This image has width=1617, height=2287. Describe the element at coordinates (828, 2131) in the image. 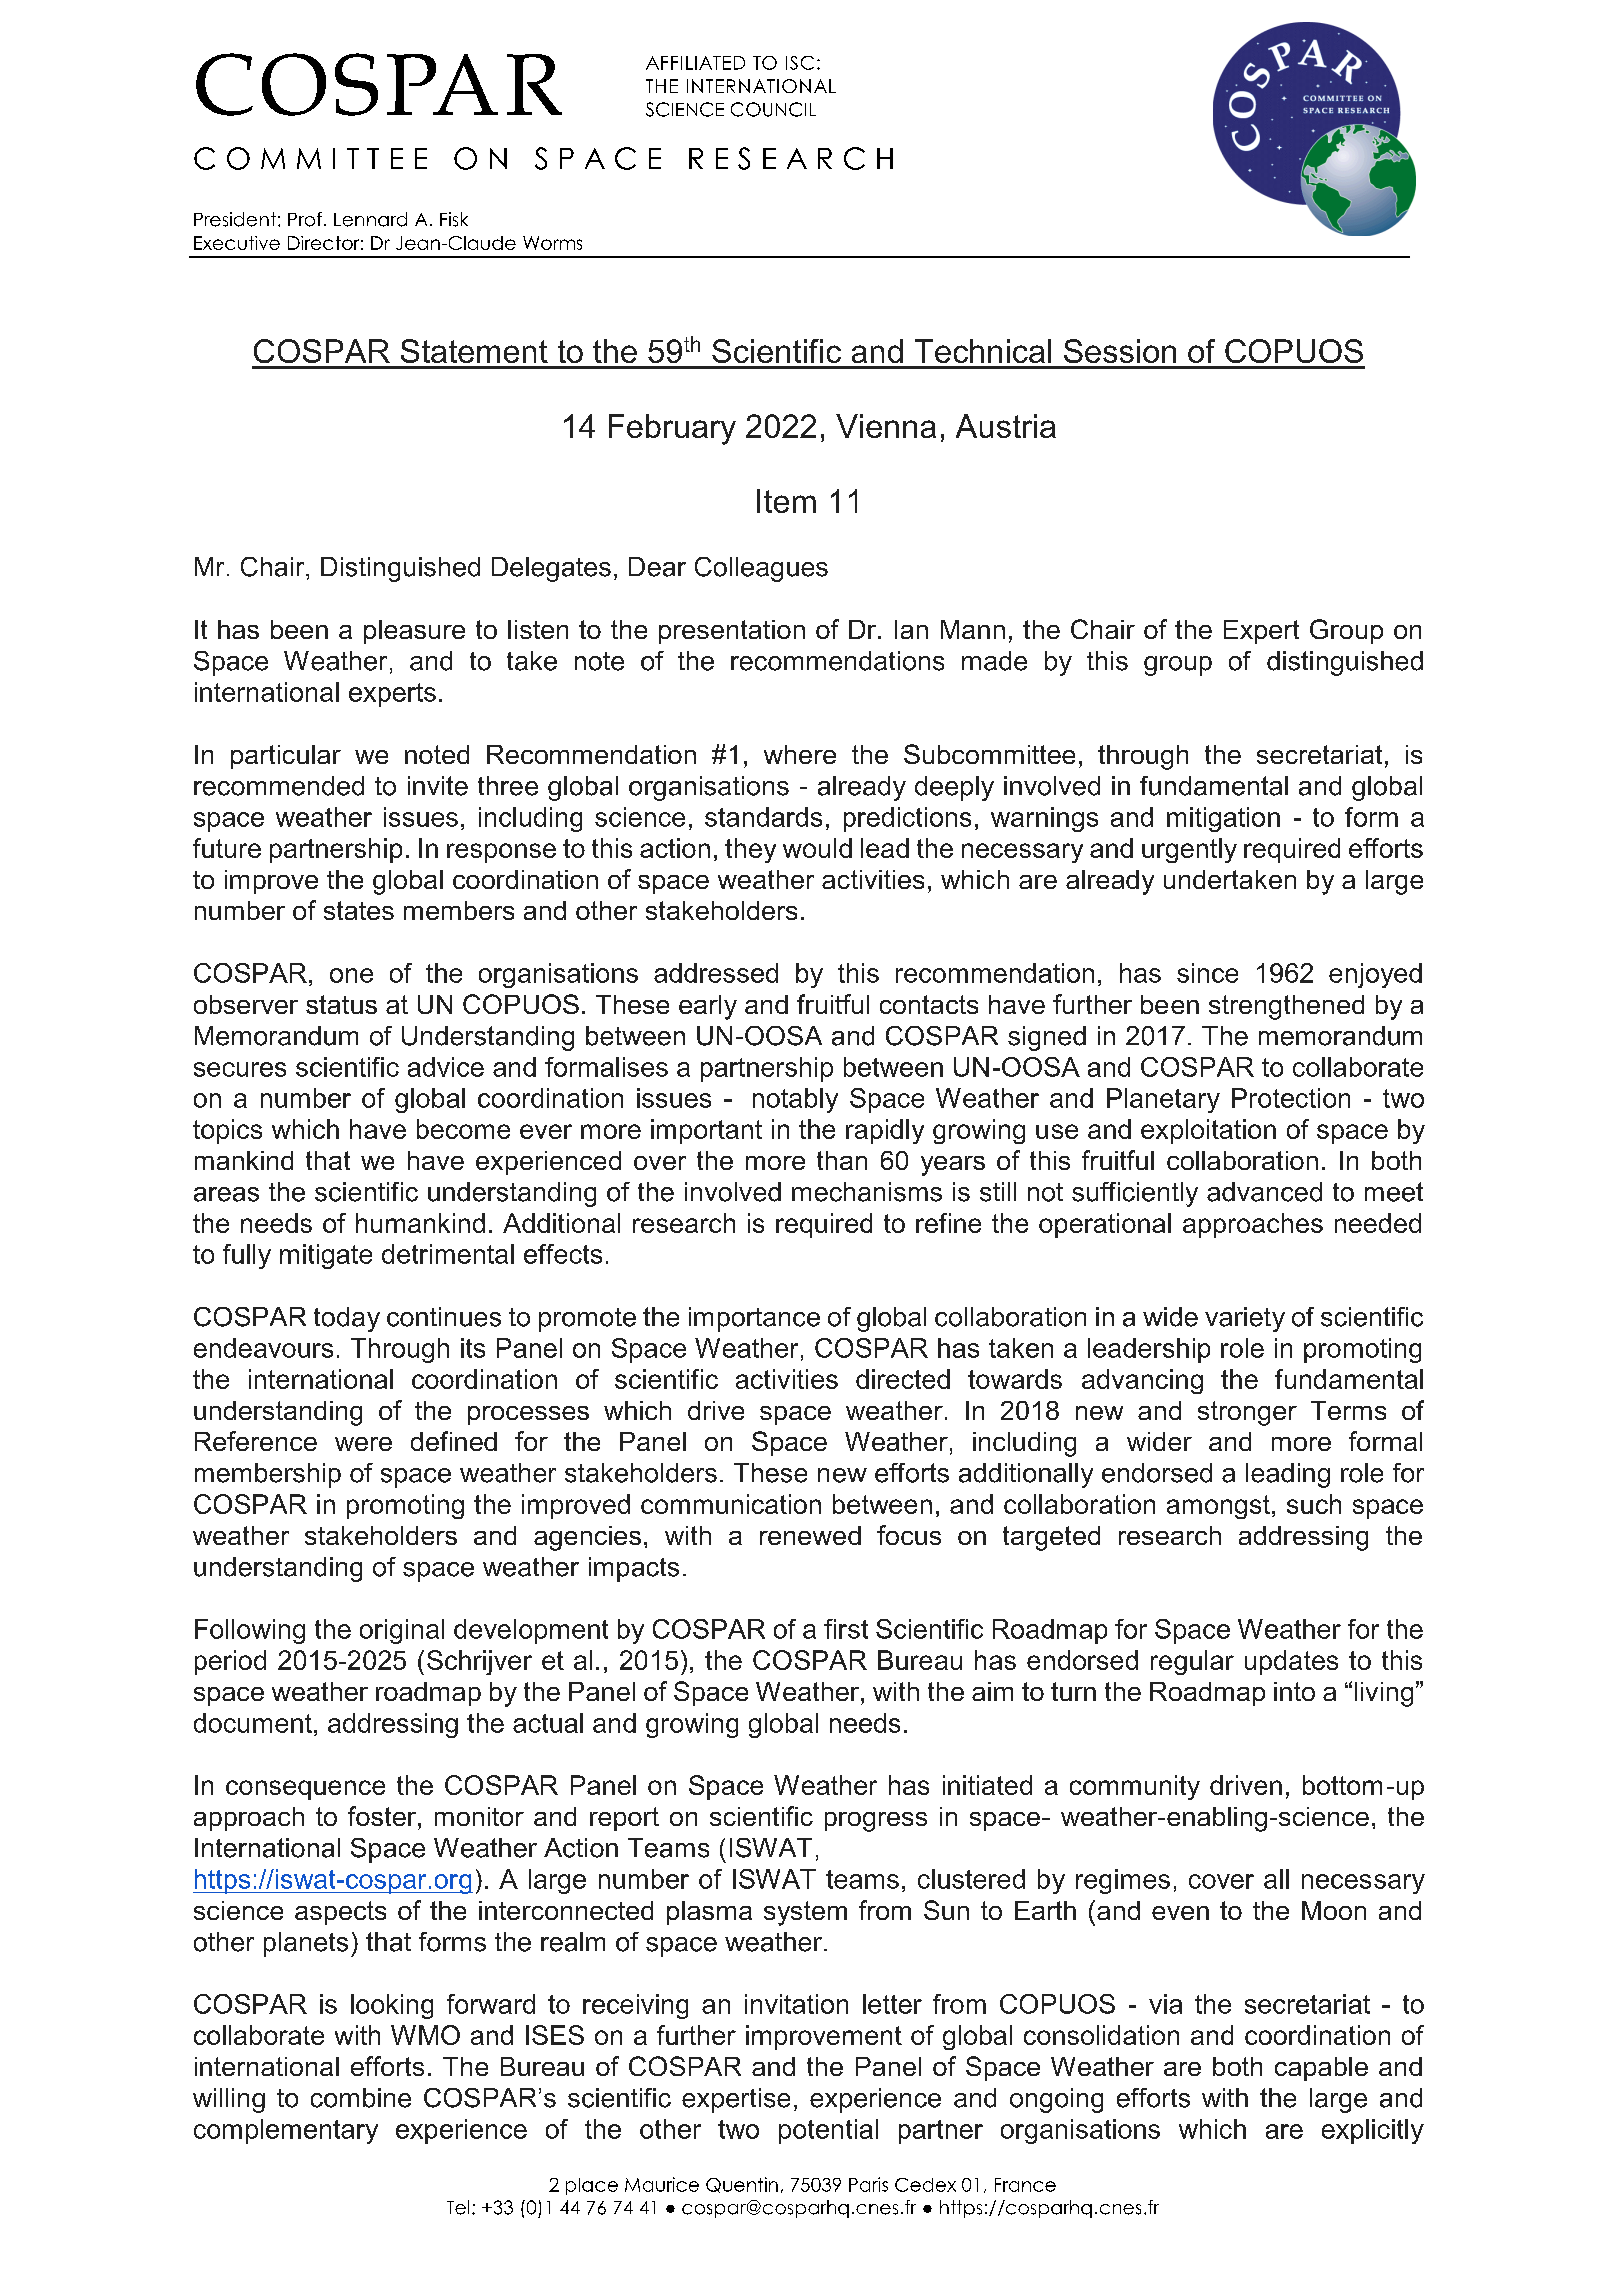

I see `potential` at that location.
